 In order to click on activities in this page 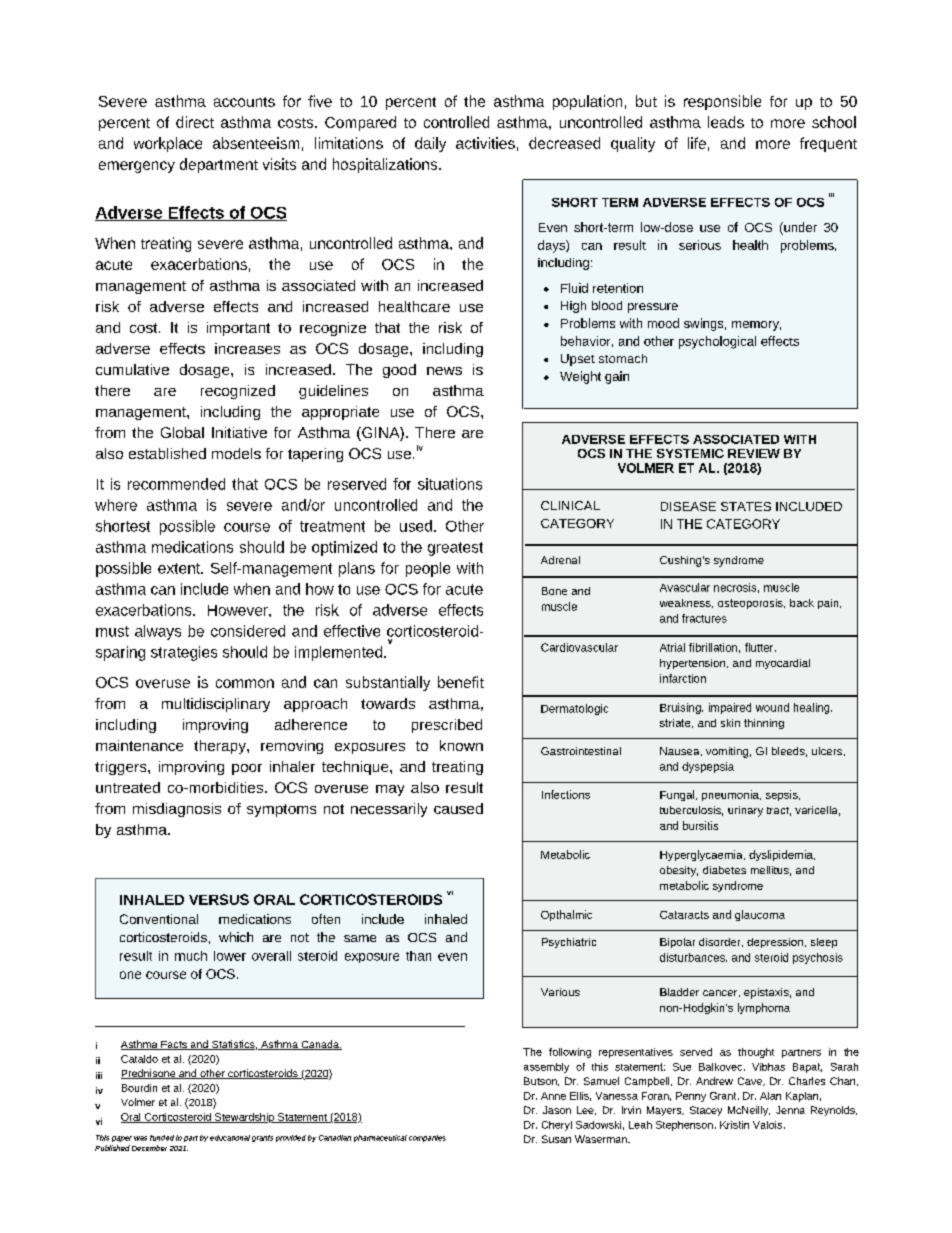, I will do `click(485, 143)`.
